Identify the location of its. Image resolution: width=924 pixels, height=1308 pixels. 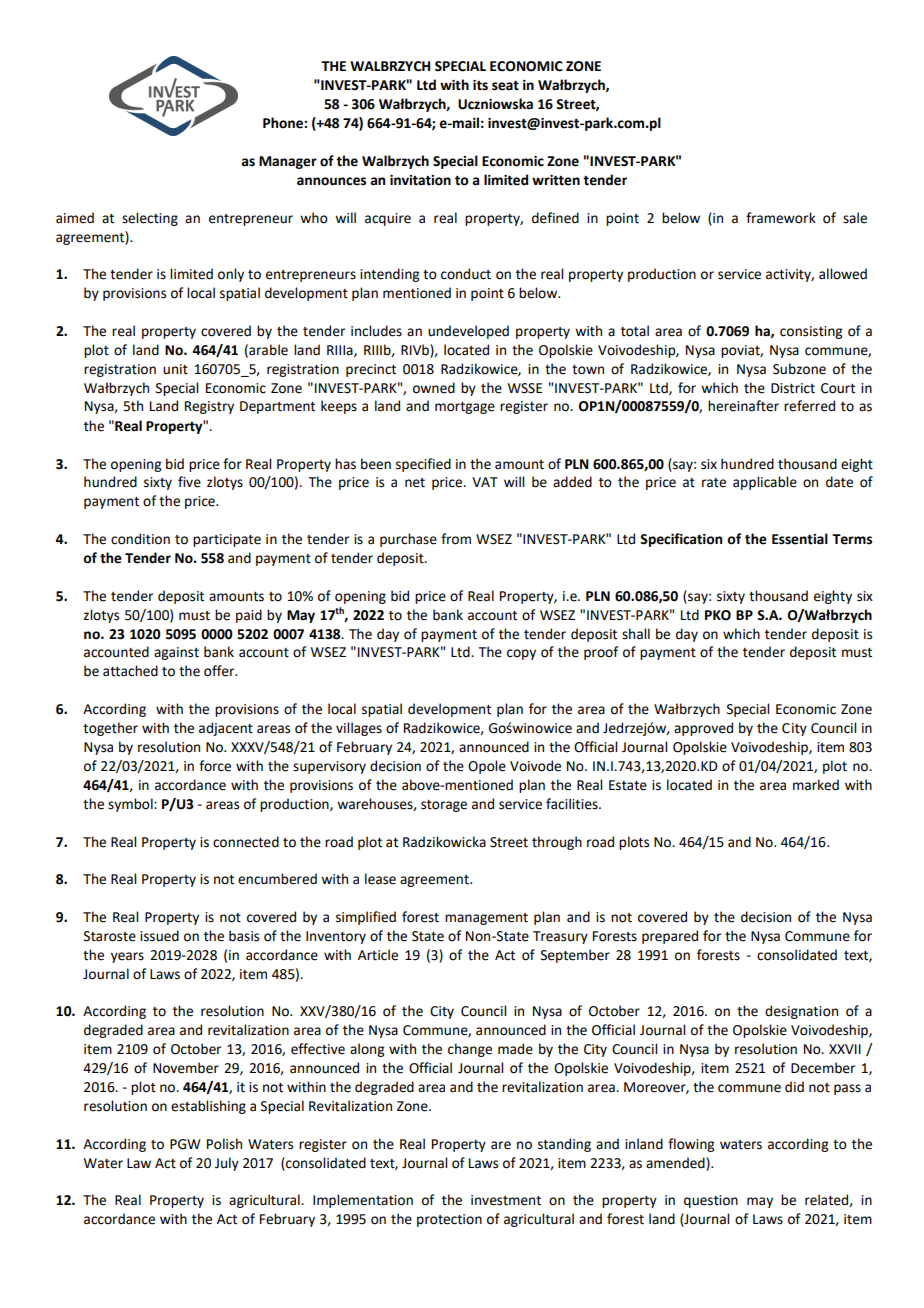
(480, 85).
